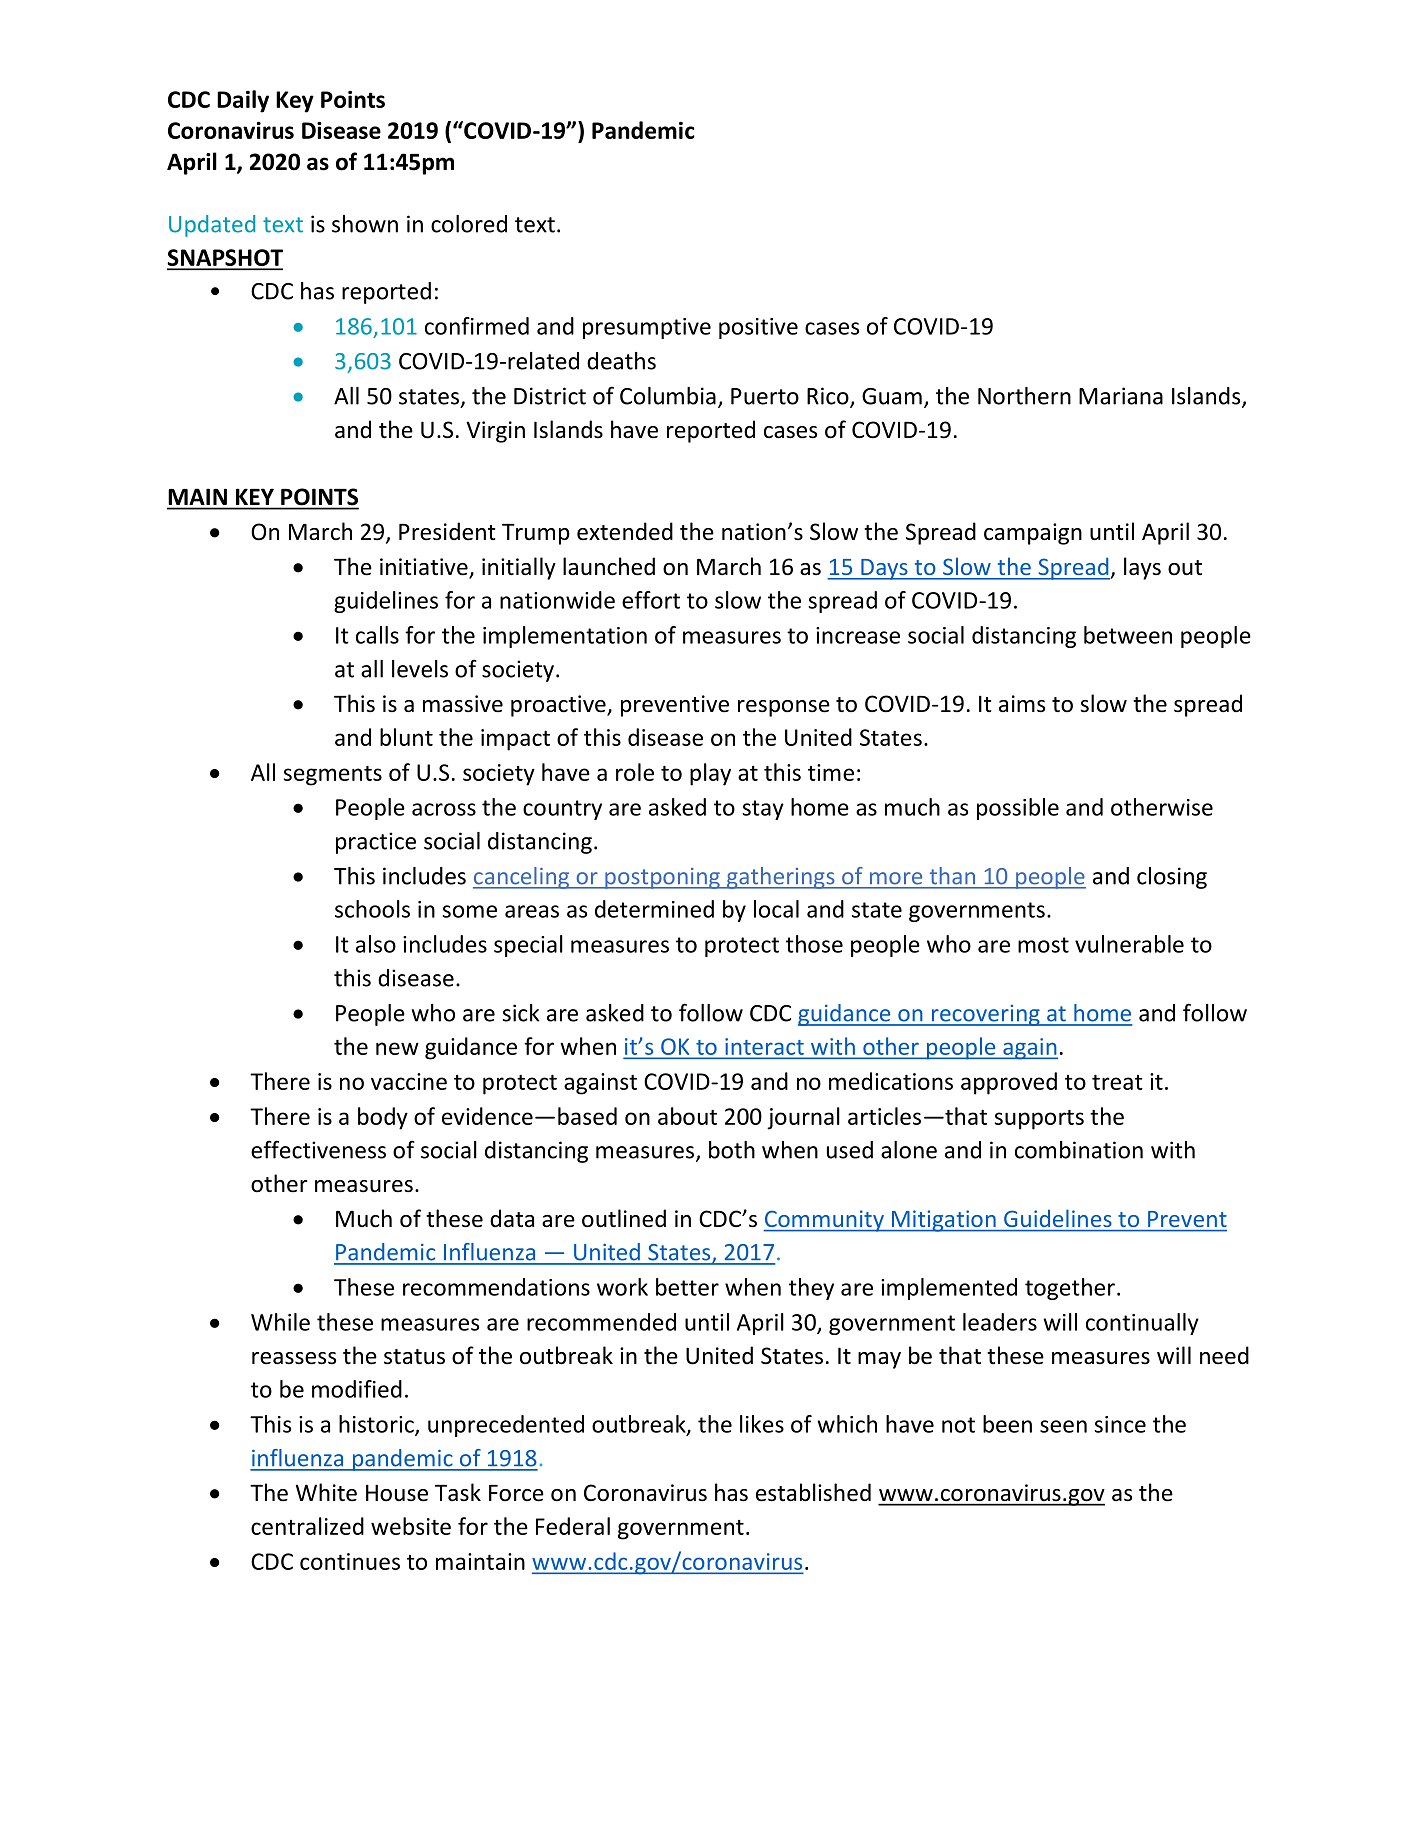 Image resolution: width=1419 pixels, height=1836 pixels. What do you see at coordinates (763, 810) in the document?
I see `stay` at bounding box center [763, 810].
